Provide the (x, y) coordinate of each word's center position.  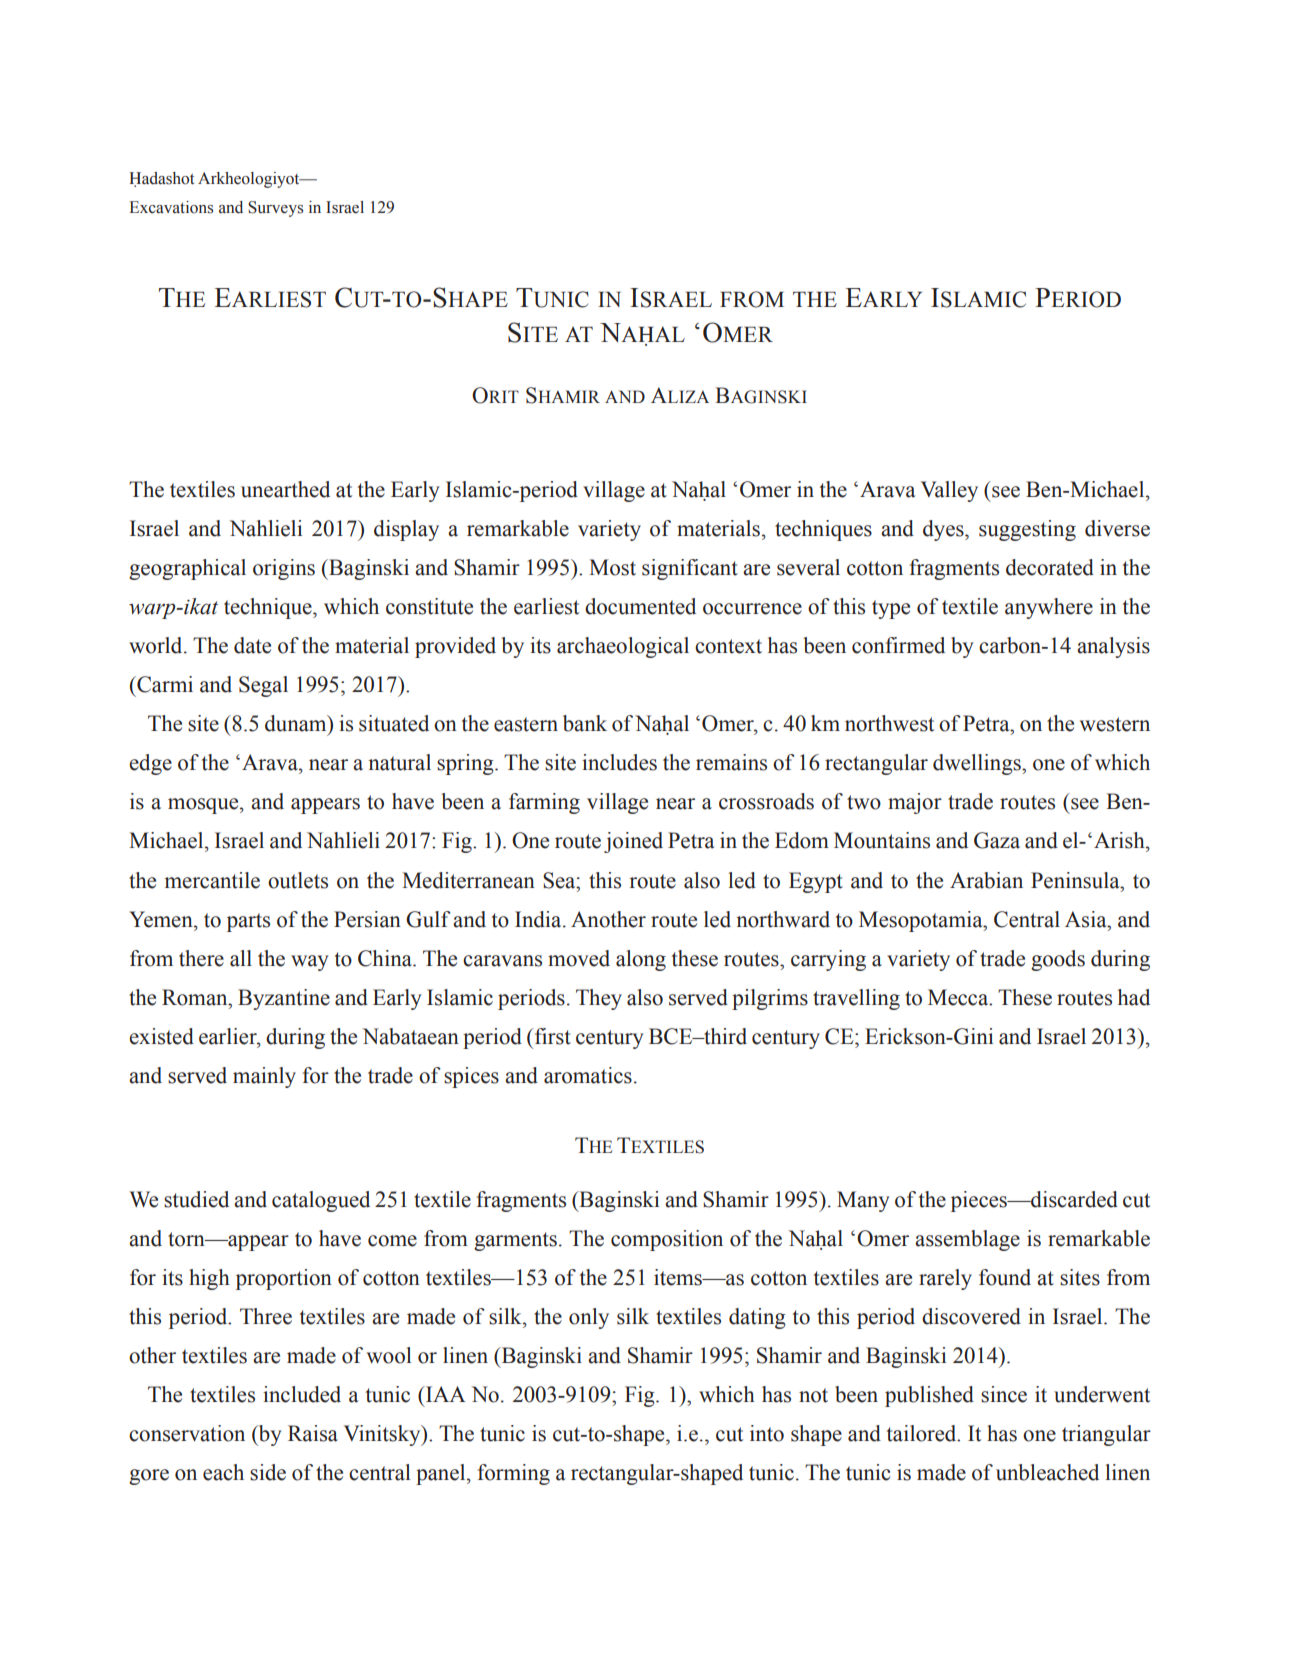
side (268, 1472)
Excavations (171, 207)
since (1004, 1394)
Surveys (275, 209)
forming (514, 1474)
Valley (949, 491)
